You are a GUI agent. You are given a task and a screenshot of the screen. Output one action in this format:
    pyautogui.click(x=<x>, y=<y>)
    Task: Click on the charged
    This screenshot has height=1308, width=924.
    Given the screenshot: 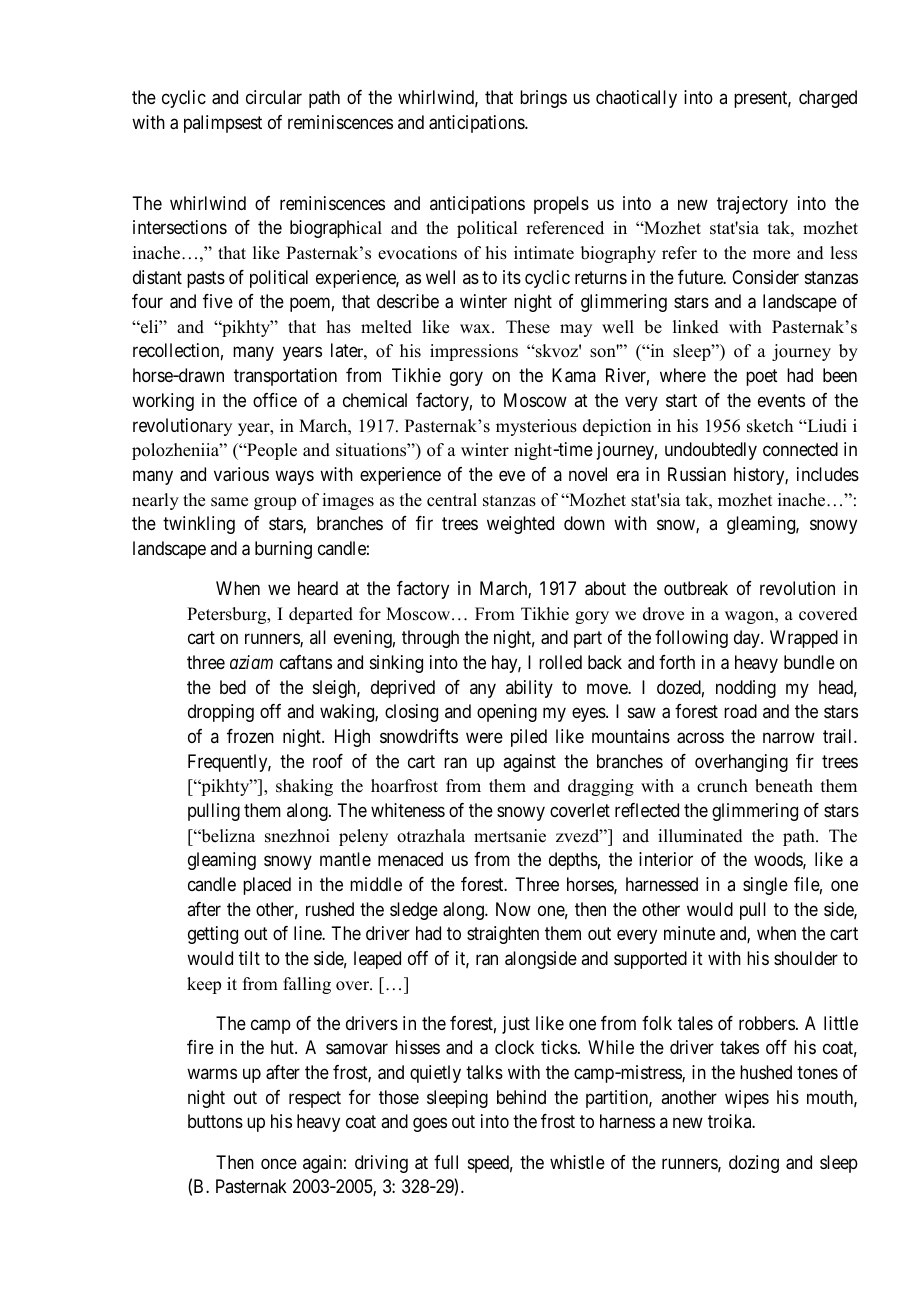 What is the action you would take?
    pyautogui.click(x=828, y=99)
